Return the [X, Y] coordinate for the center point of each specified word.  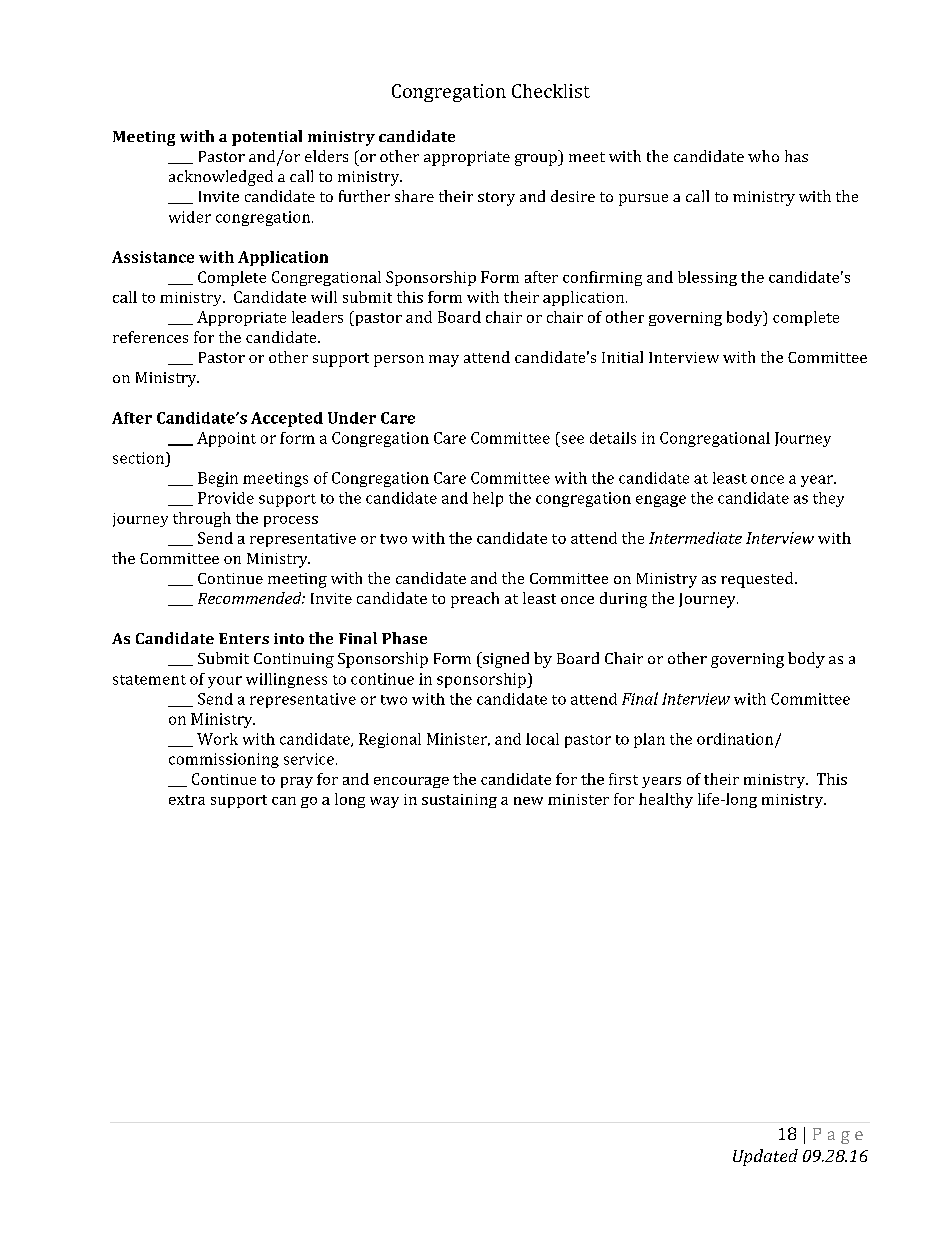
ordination [736, 740]
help [488, 499]
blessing [707, 278]
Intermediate [695, 538]
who [763, 156]
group [537, 160]
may [444, 361]
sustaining [459, 801]
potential [267, 138]
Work [217, 739]
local [542, 739]
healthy [666, 800]
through [202, 519]
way [384, 802]
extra [187, 800]
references [150, 337]
